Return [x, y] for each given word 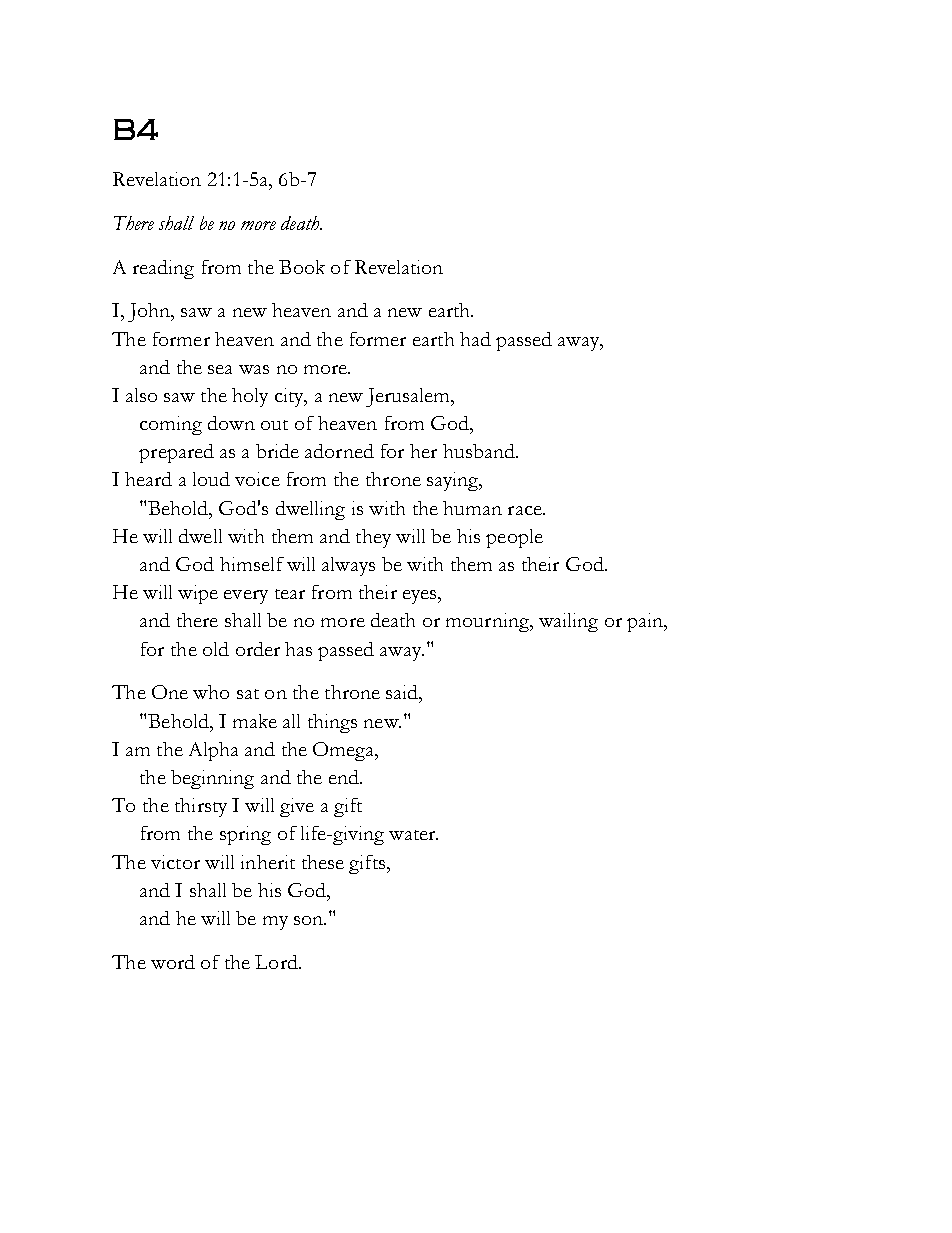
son [309, 920]
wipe [198, 594]
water [413, 835]
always [348, 566]
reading [163, 269]
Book [302, 267]
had [475, 339]
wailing [568, 622]
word [173, 962]
